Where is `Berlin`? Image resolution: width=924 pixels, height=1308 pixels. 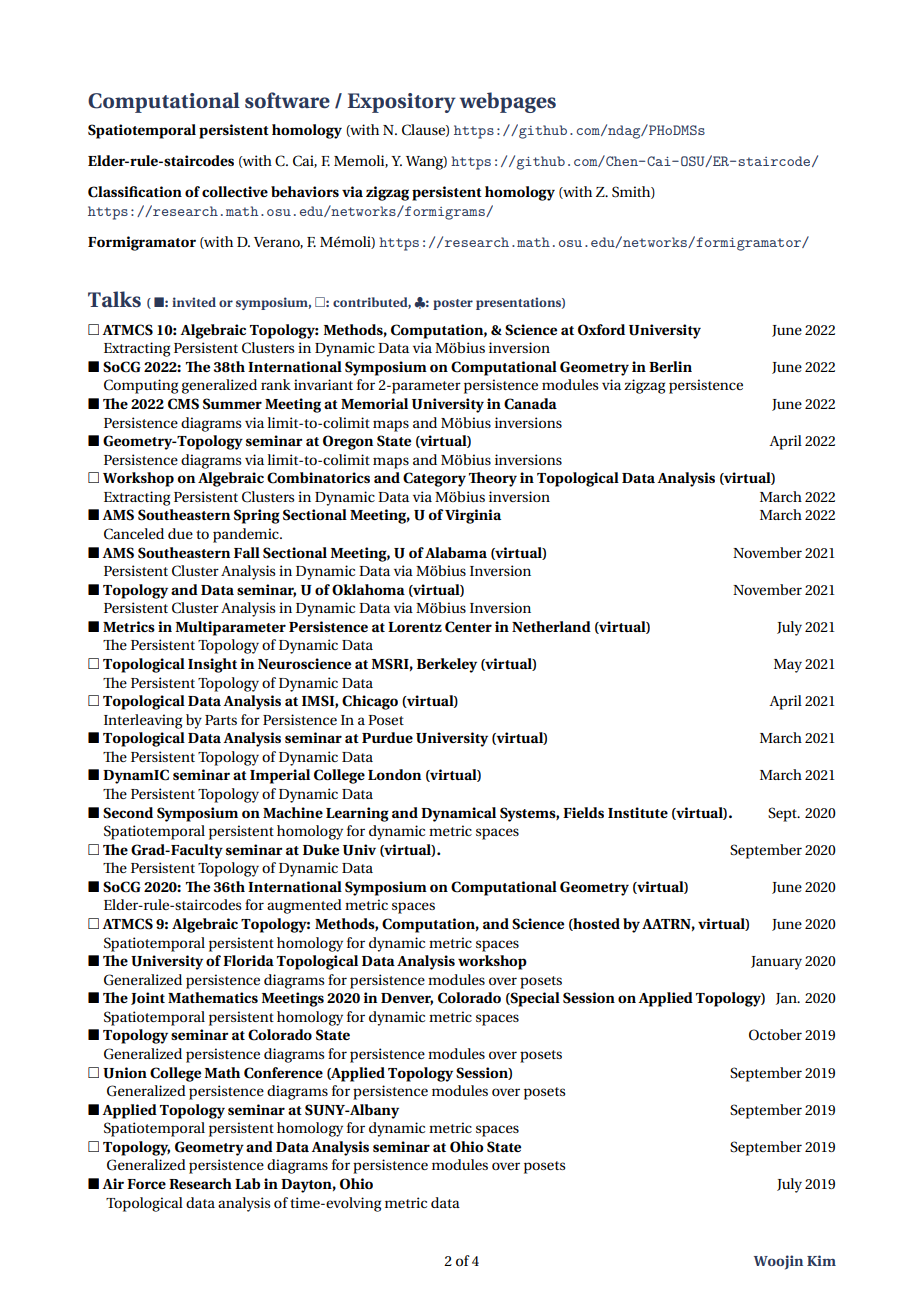
Berlin is located at coordinates (670, 366).
